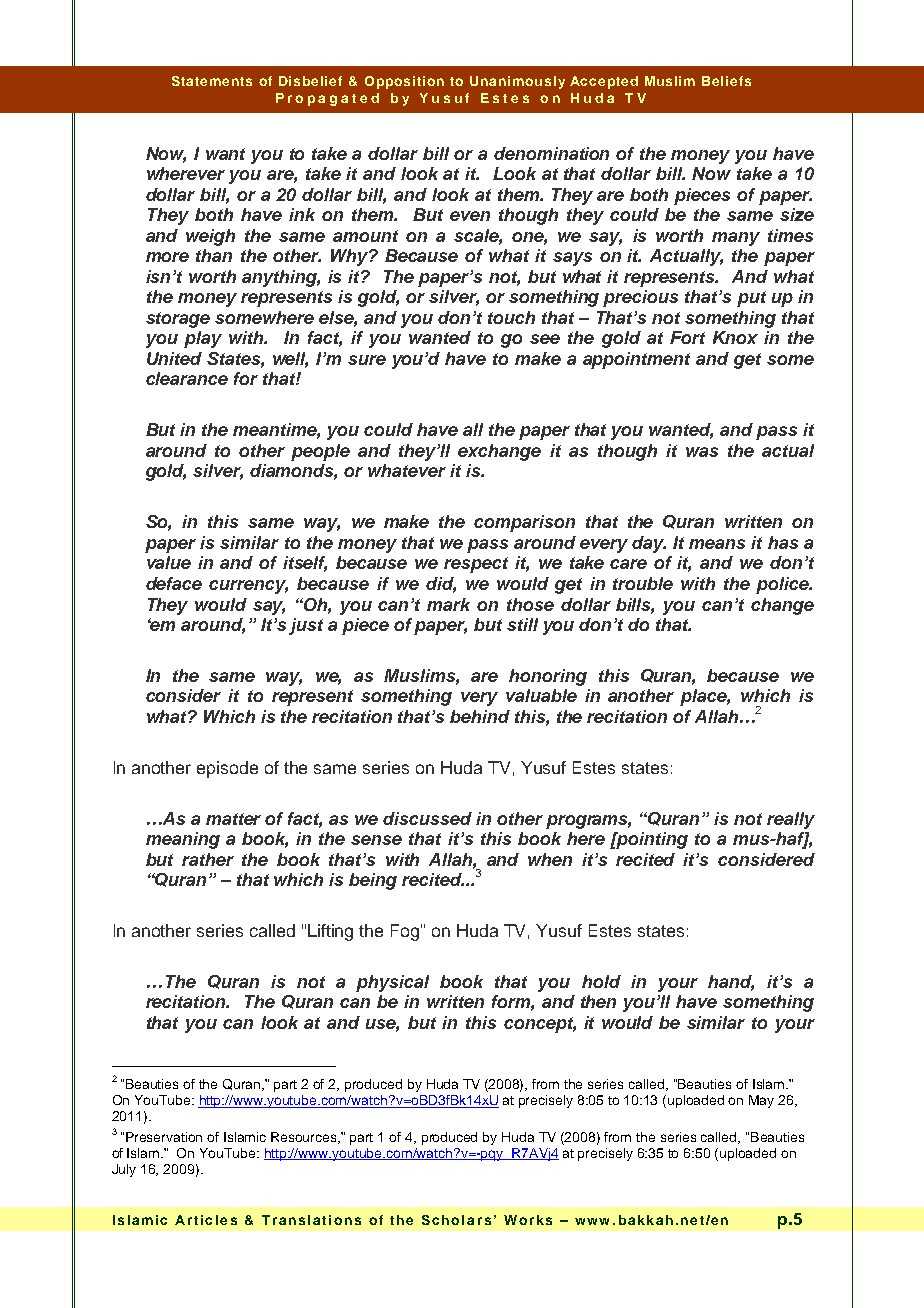 The image size is (924, 1308). What do you see at coordinates (212, 81) in the screenshot?
I see `Statements` at bounding box center [212, 81].
